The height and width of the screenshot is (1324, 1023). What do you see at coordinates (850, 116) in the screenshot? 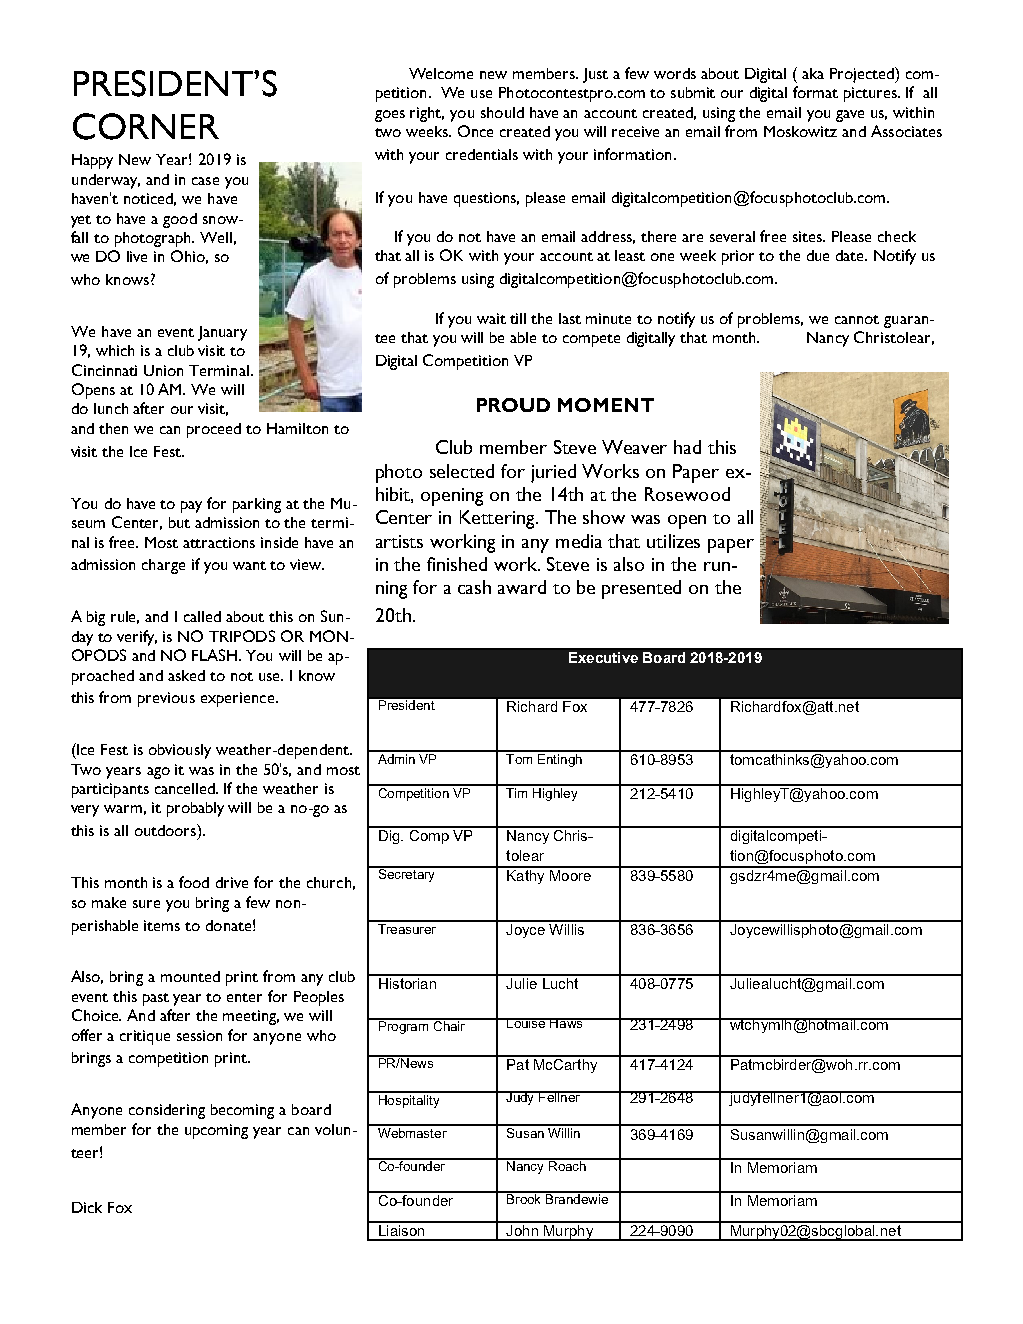
I see `gave` at bounding box center [850, 116].
